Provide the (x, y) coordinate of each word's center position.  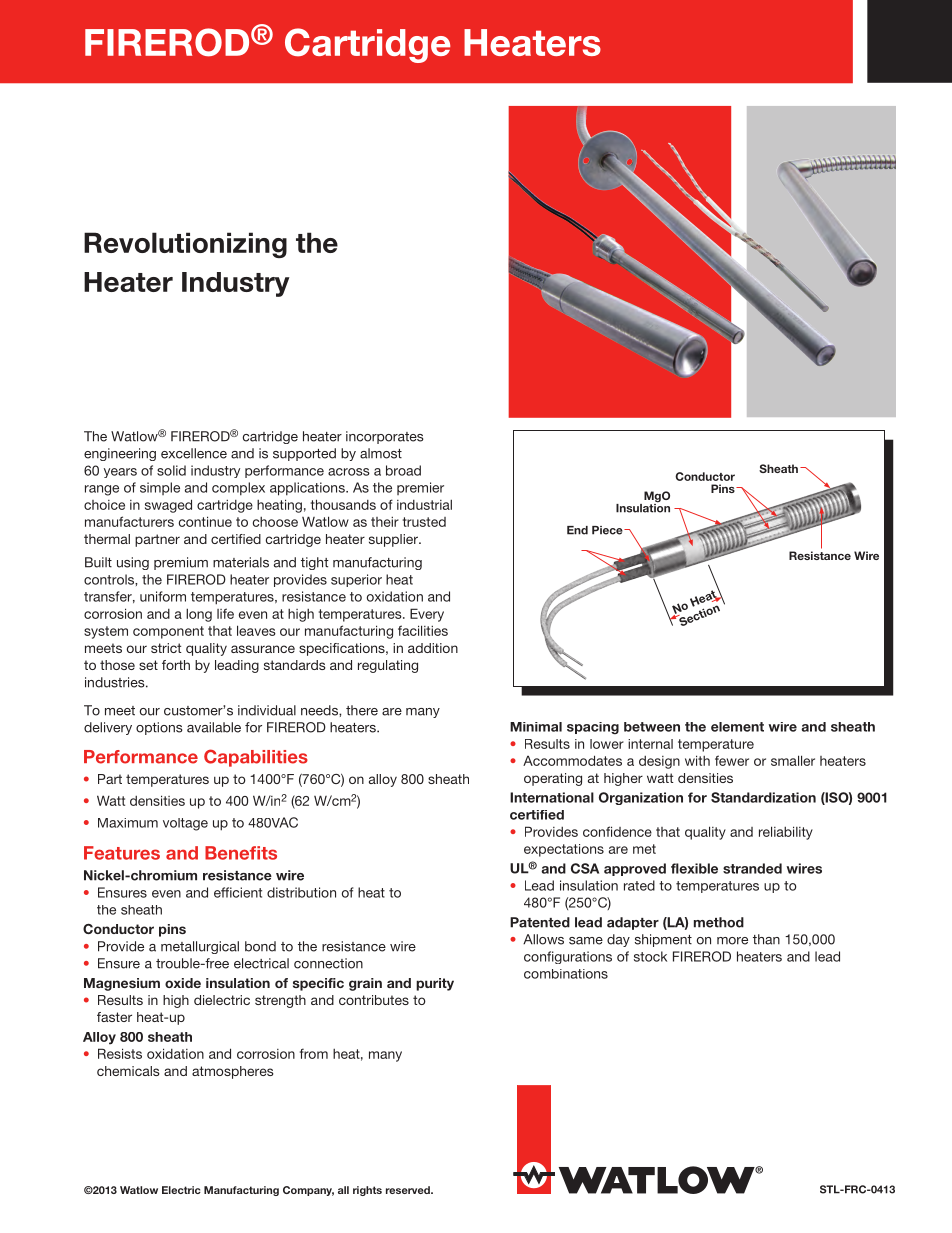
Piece (608, 530)
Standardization (763, 797)
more (732, 941)
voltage (185, 824)
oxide (183, 983)
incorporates (385, 437)
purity (435, 984)
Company (308, 1191)
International (552, 797)
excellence (194, 453)
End (577, 530)
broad (403, 470)
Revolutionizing (185, 245)
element (737, 727)
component (168, 632)
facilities (423, 630)
